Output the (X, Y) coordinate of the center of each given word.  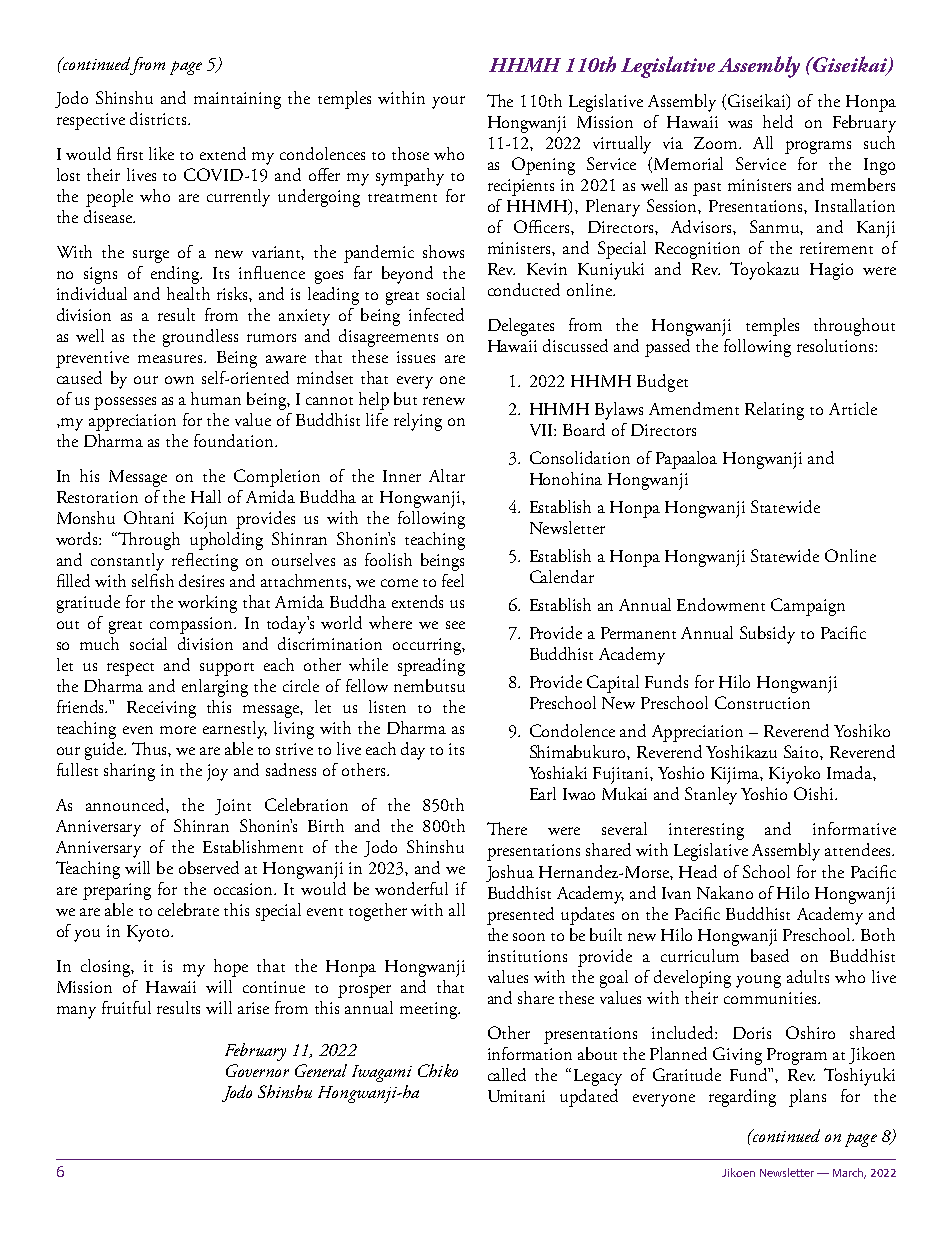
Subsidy (767, 635)
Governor (257, 1070)
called (507, 1074)
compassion (192, 625)
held (778, 121)
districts (158, 118)
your (448, 102)
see (455, 625)
